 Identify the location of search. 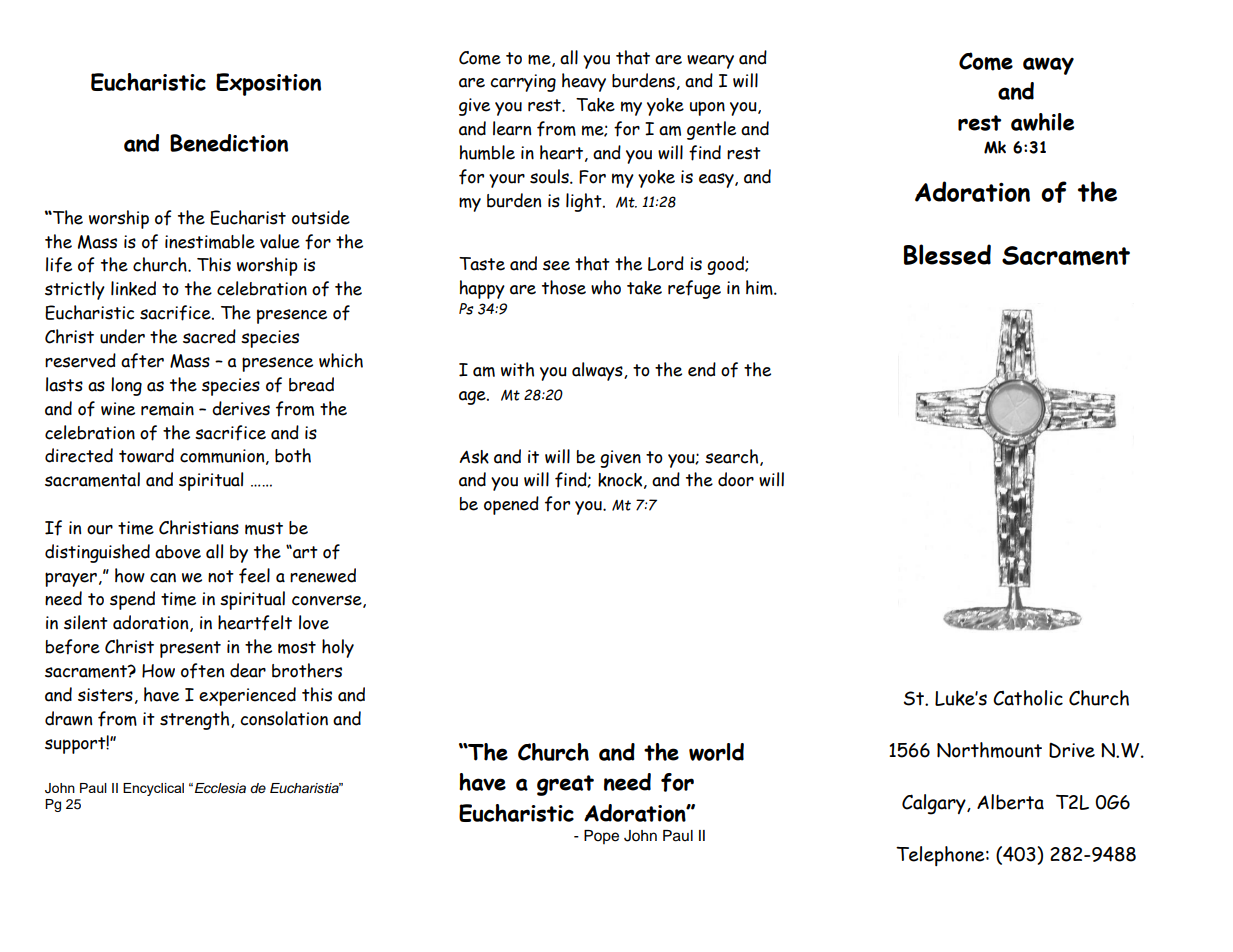
(733, 457).
